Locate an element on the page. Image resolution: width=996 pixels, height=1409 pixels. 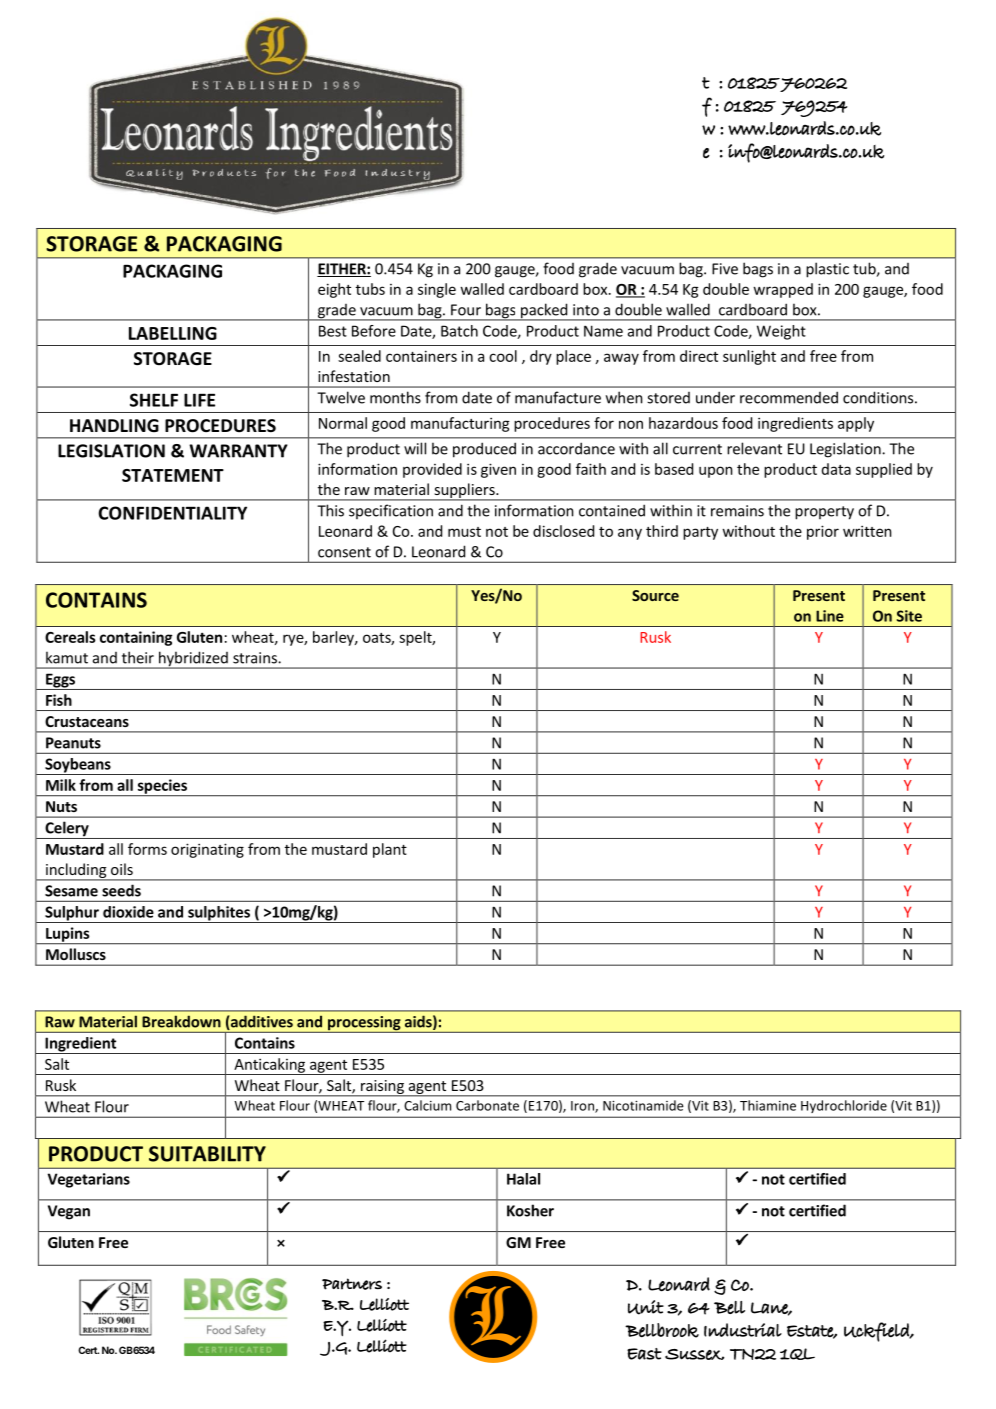
Industrial is located at coordinates (743, 1330).
